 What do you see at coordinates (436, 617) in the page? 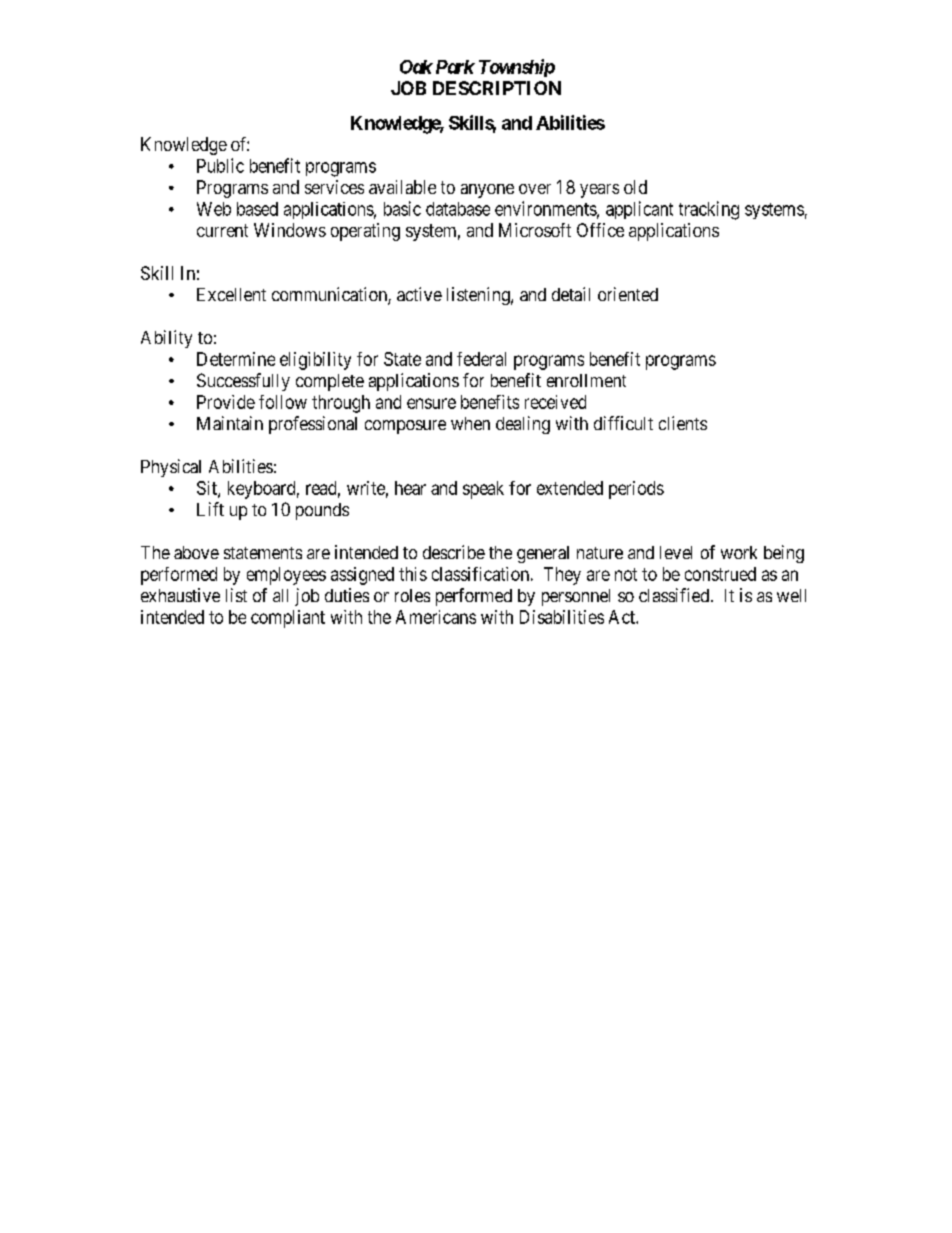
I see `Americans` at bounding box center [436, 617].
